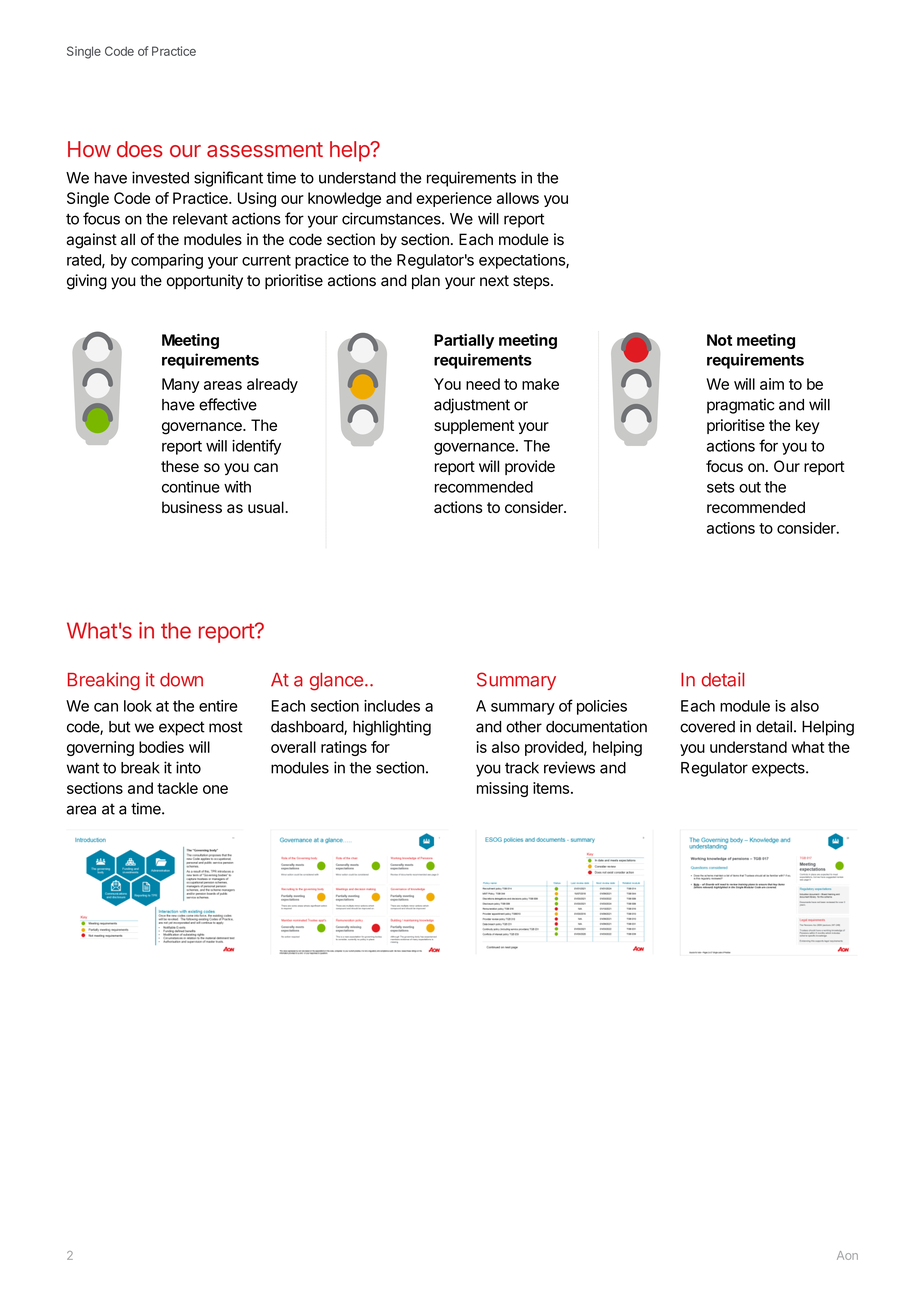 The image size is (924, 1308). I want to click on tackle, so click(177, 788).
